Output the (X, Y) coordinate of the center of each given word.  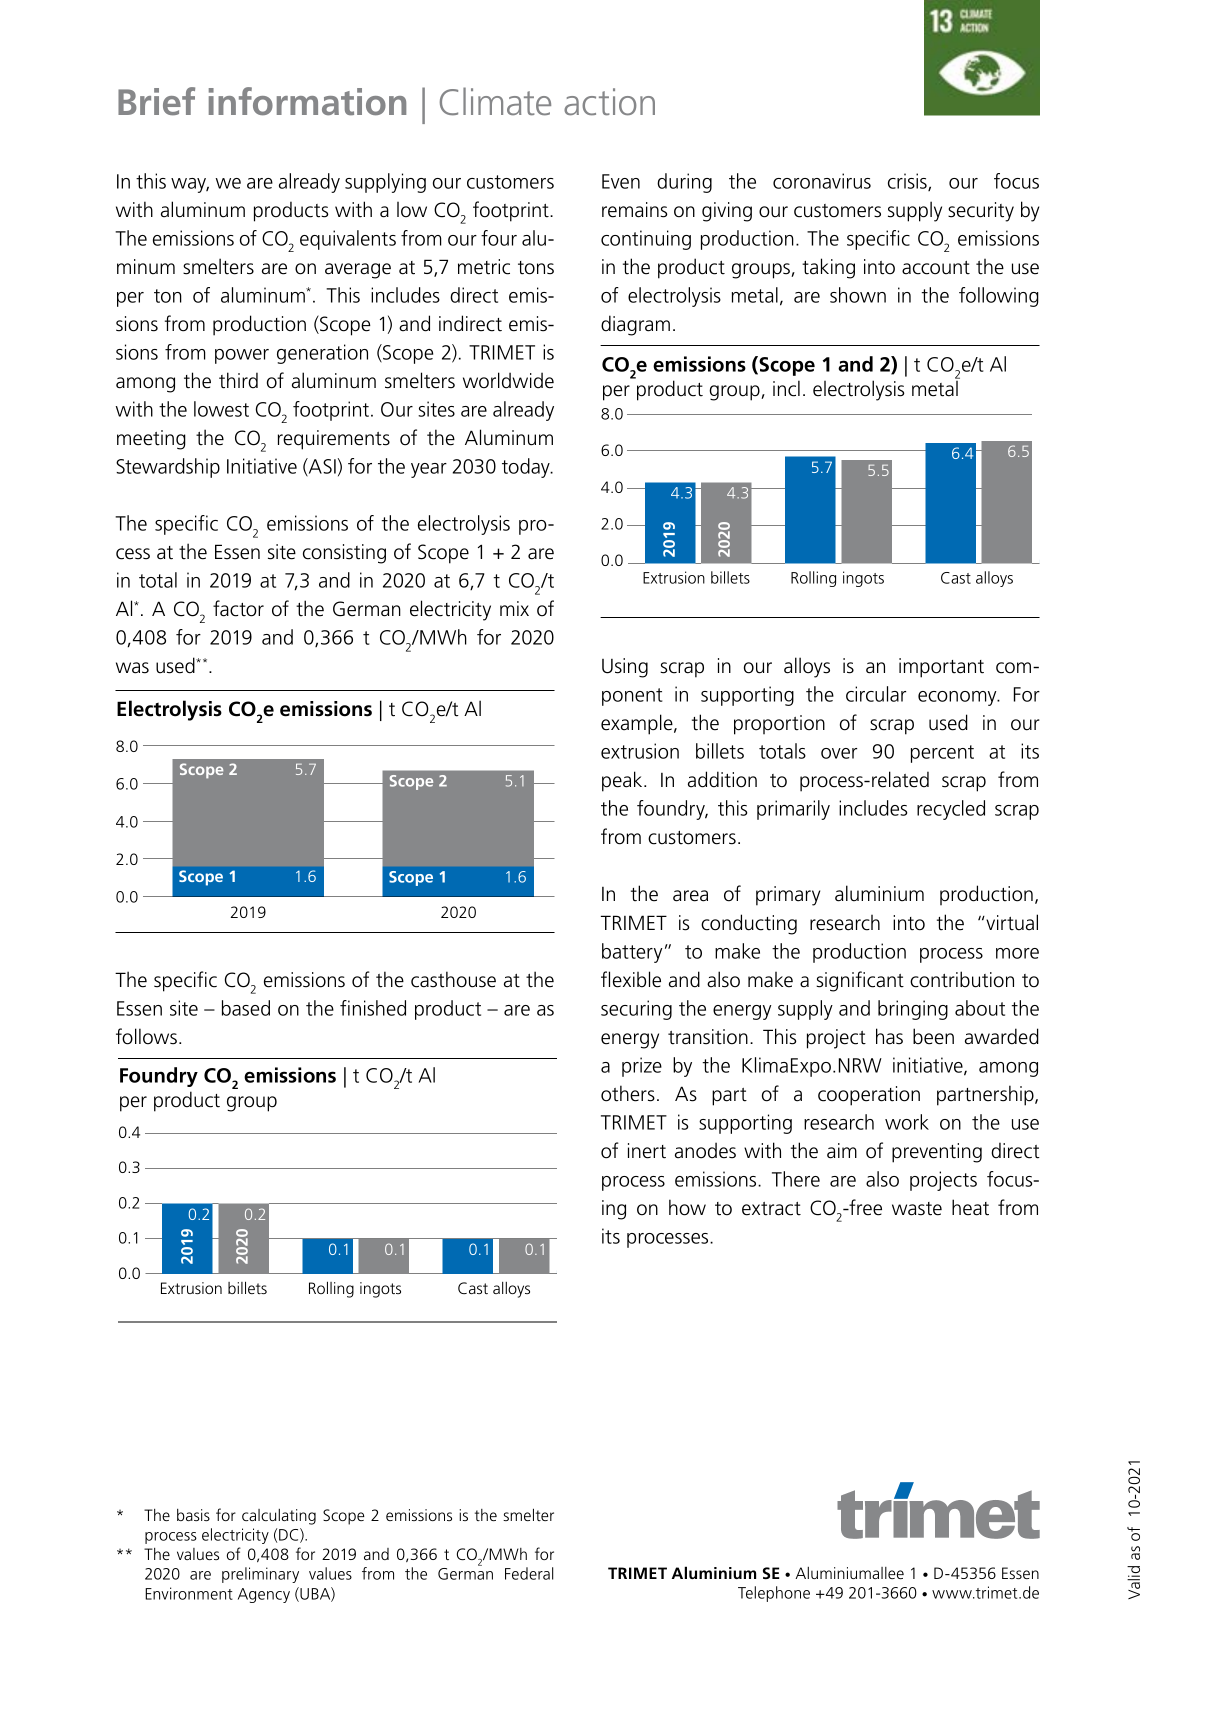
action (609, 102)
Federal (529, 1573)
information (307, 101)
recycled (951, 810)
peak (623, 781)
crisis (908, 182)
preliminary (260, 1575)
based (246, 1008)
